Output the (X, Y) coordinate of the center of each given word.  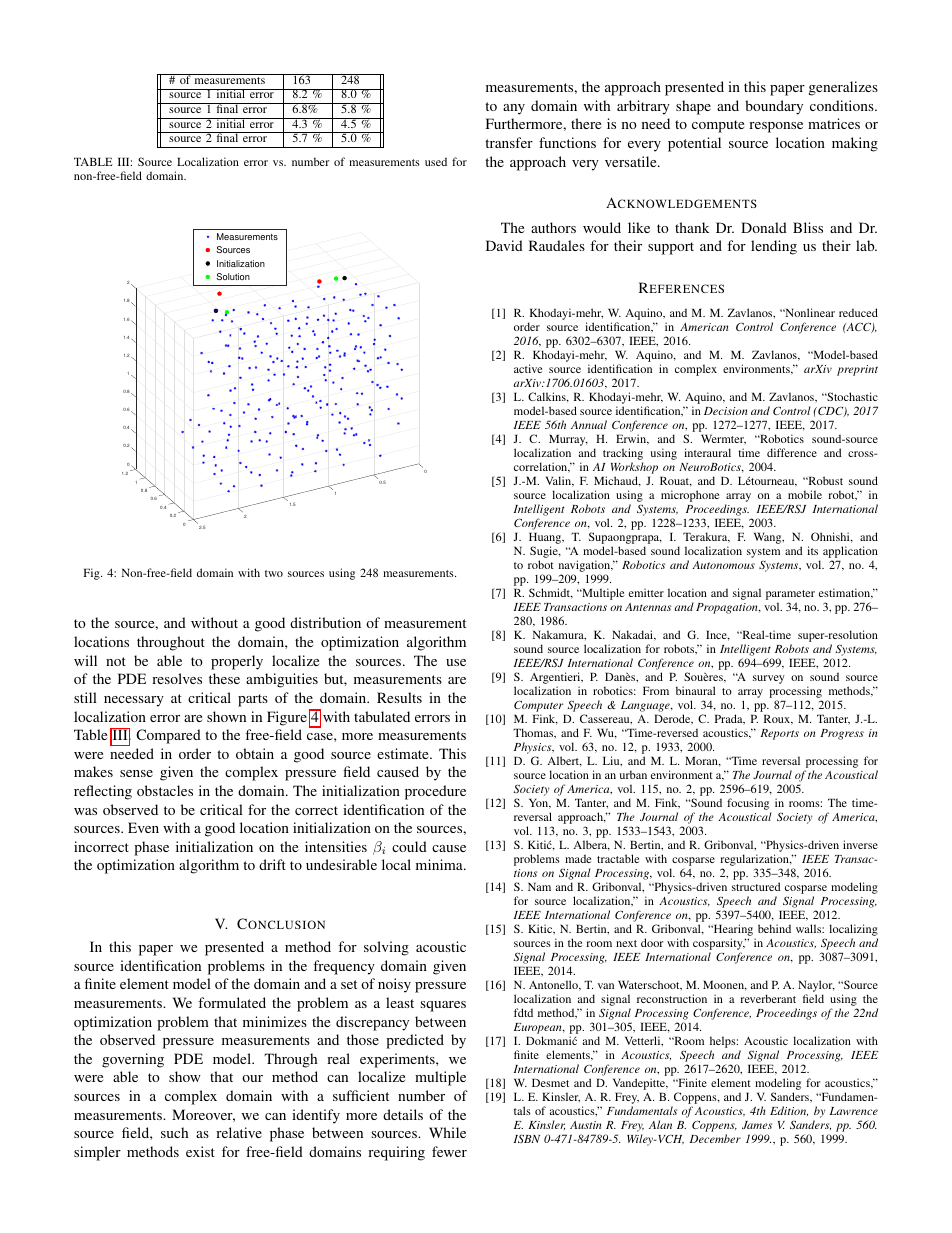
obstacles (165, 790)
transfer (509, 142)
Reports (779, 734)
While (447, 1132)
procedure (435, 792)
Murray (568, 441)
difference (792, 452)
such (174, 1132)
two (274, 573)
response (776, 127)
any (514, 109)
